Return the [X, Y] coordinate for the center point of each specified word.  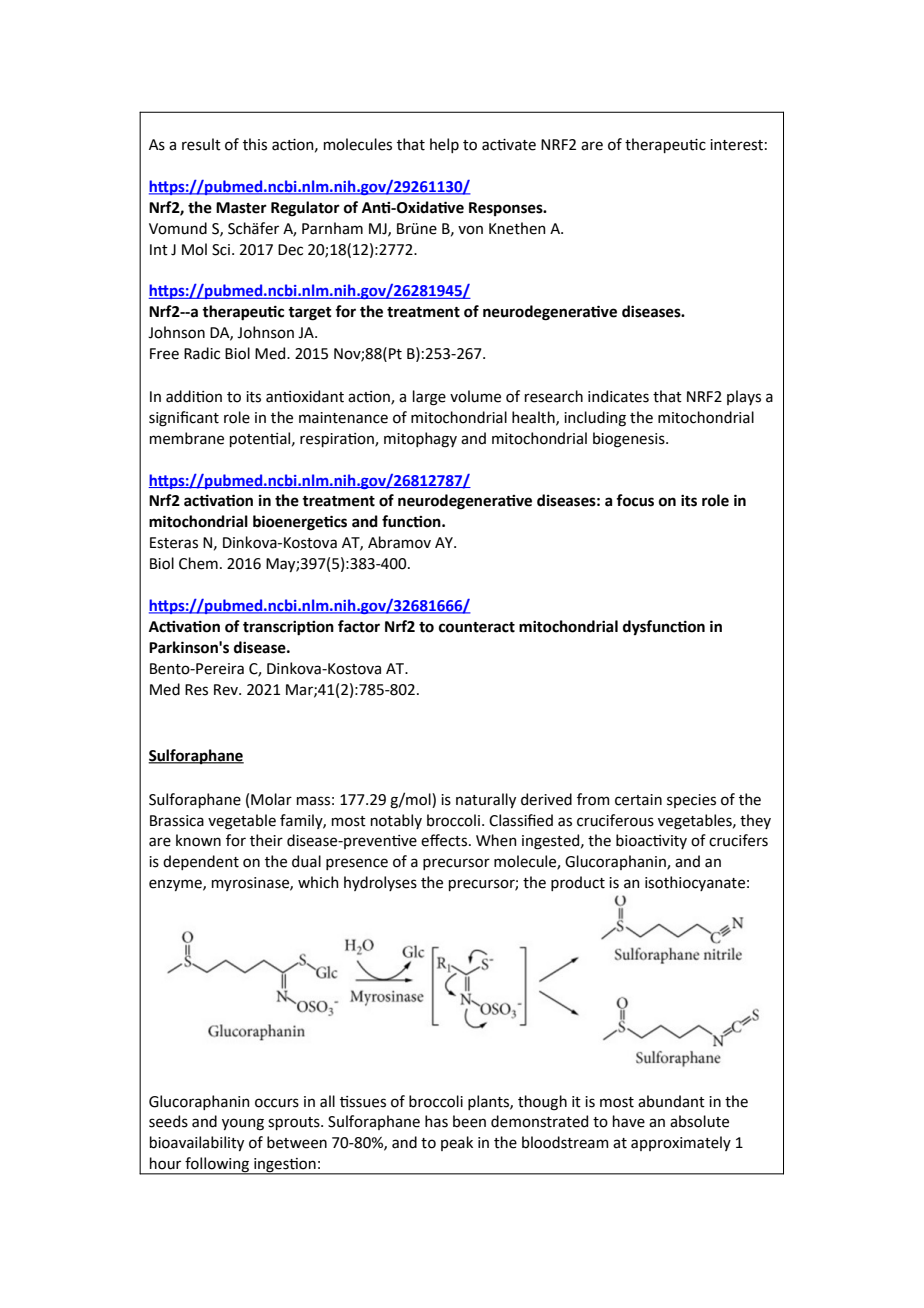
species [691, 801]
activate [509, 145]
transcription [288, 628]
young [243, 1124]
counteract [477, 627]
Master [241, 208]
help [444, 145]
